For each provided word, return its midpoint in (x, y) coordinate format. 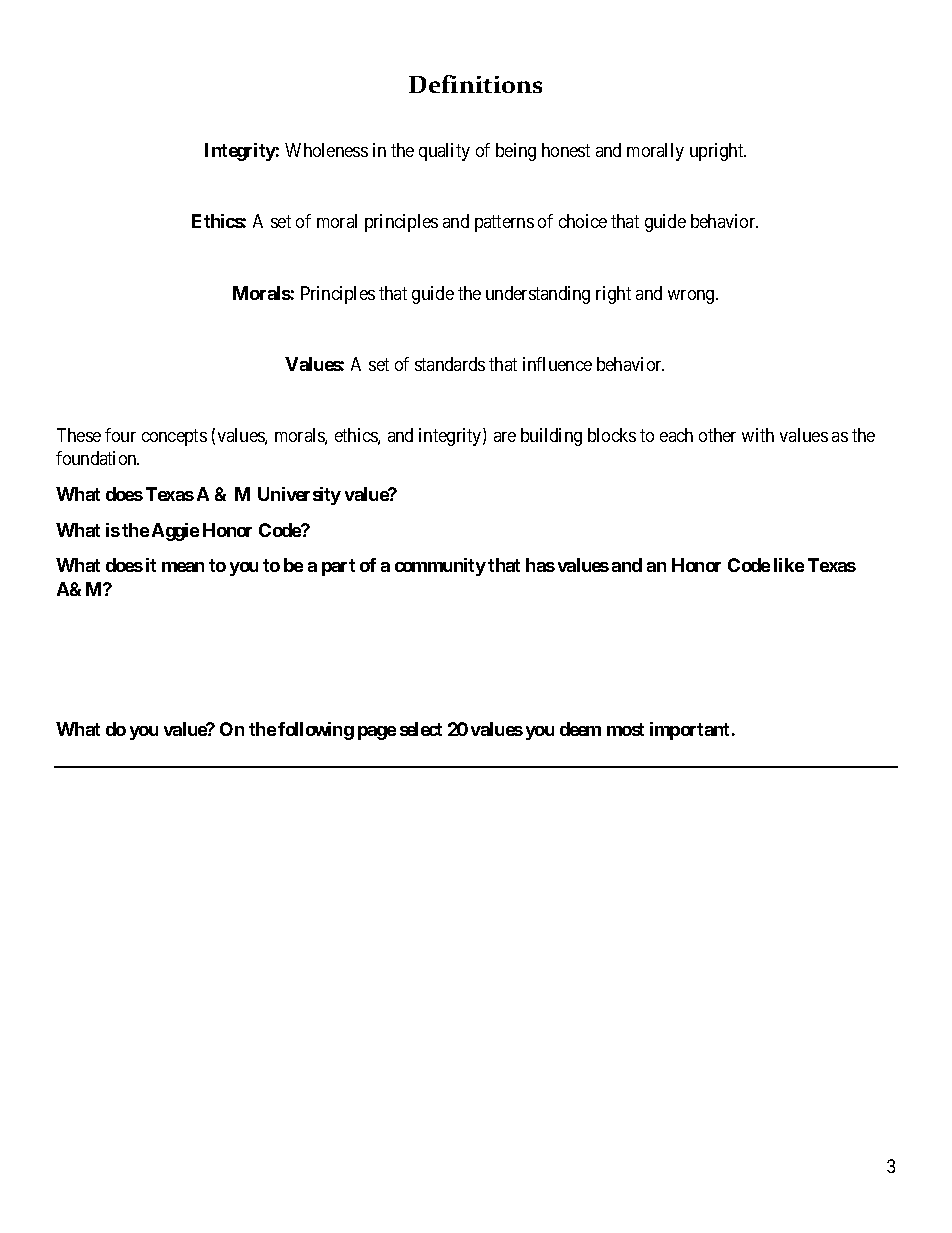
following (316, 731)
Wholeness (326, 150)
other (717, 435)
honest (566, 150)
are (505, 437)
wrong (692, 297)
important (689, 731)
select (421, 729)
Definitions (475, 84)
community (440, 567)
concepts (174, 437)
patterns (504, 224)
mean (183, 567)
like (789, 565)
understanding (538, 295)
